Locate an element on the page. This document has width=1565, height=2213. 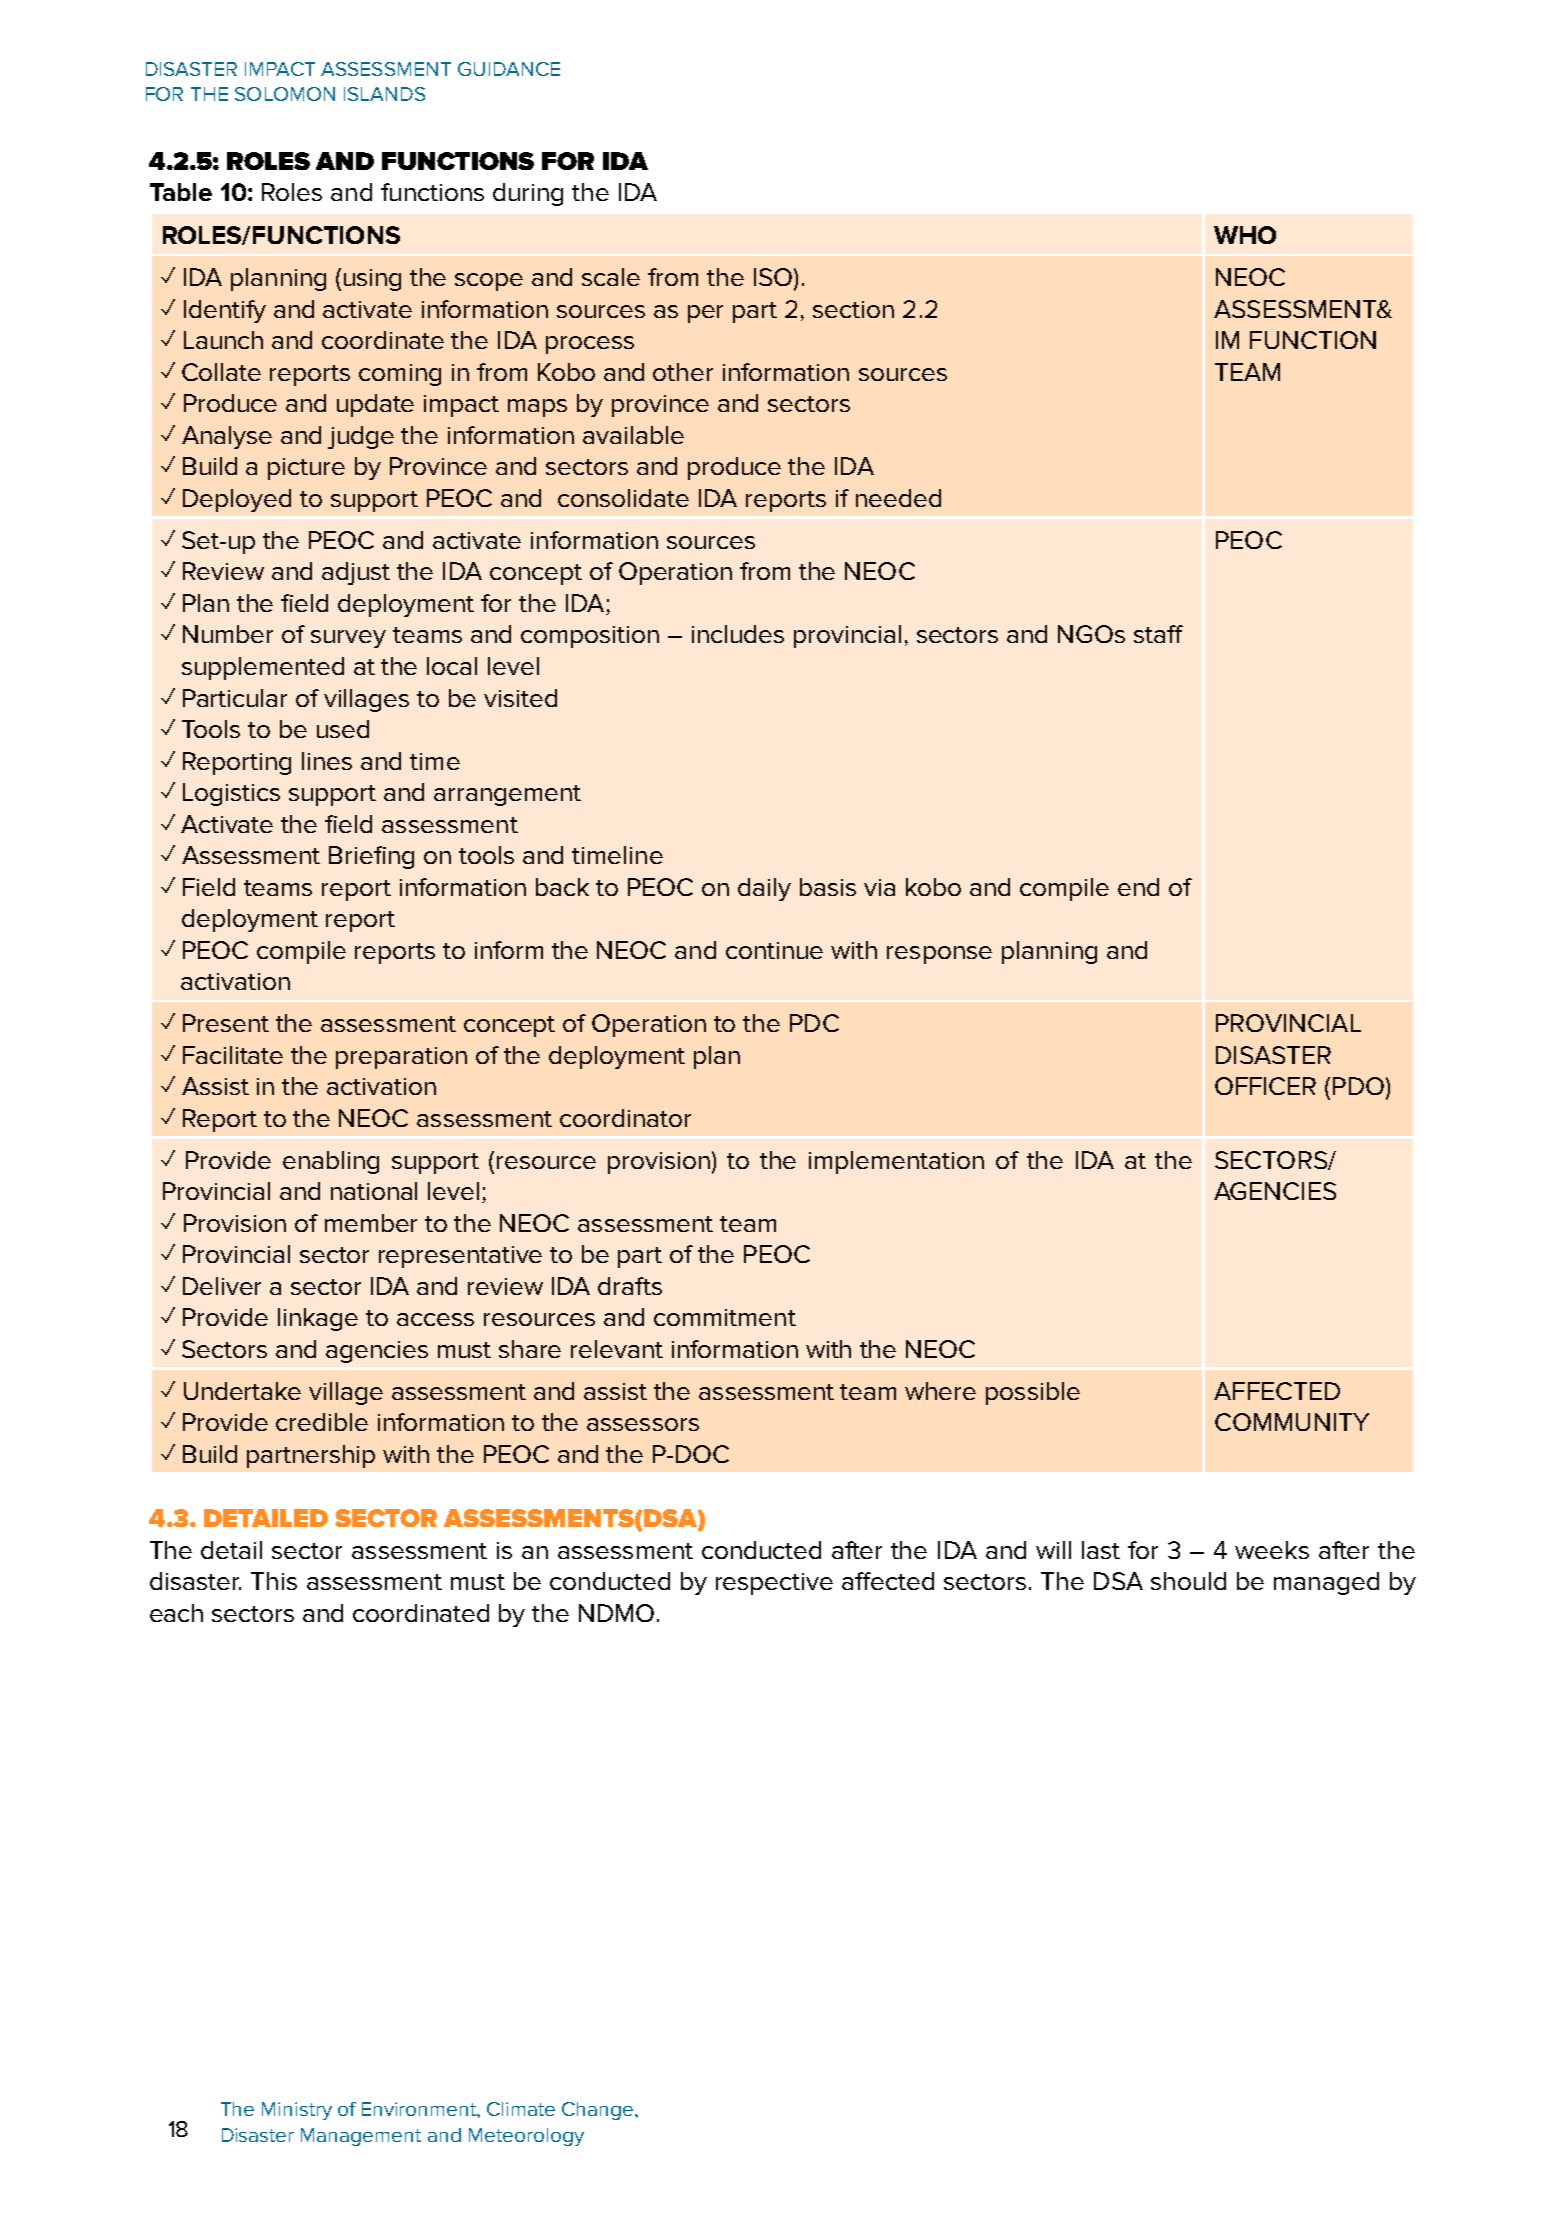
Ministry is located at coordinates (297, 2111).
